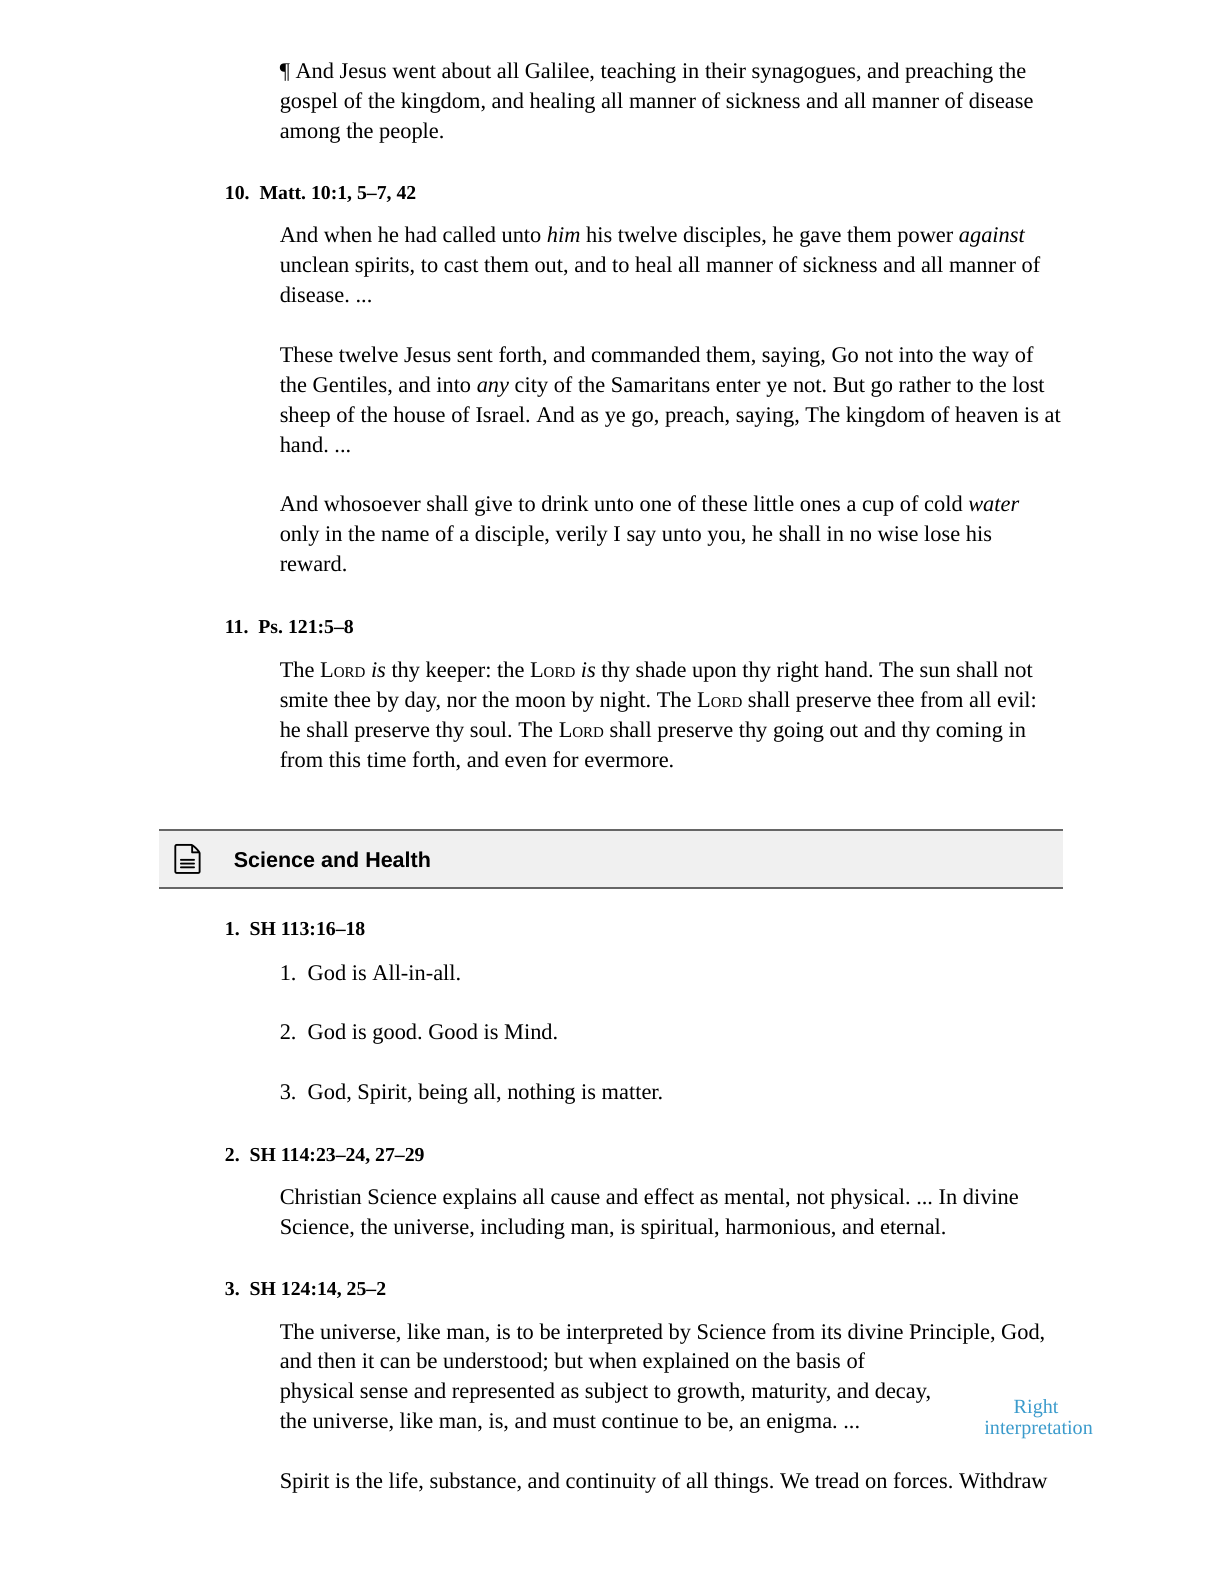 Image resolution: width=1220 pixels, height=1578 pixels. Describe the element at coordinates (922, 1480) in the screenshot. I see `forces` at that location.
